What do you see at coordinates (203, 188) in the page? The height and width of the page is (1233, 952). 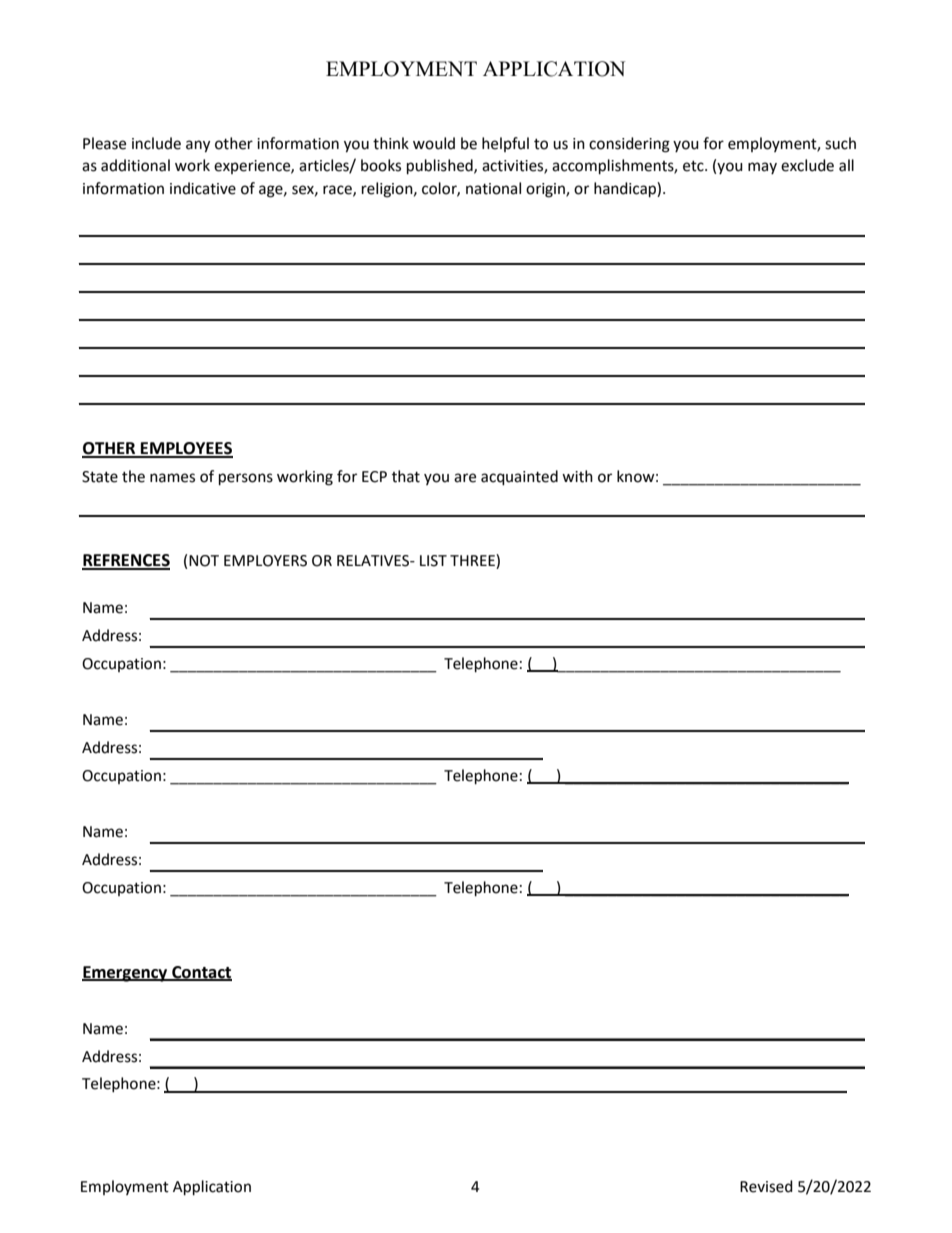 I see `indicative` at bounding box center [203, 188].
